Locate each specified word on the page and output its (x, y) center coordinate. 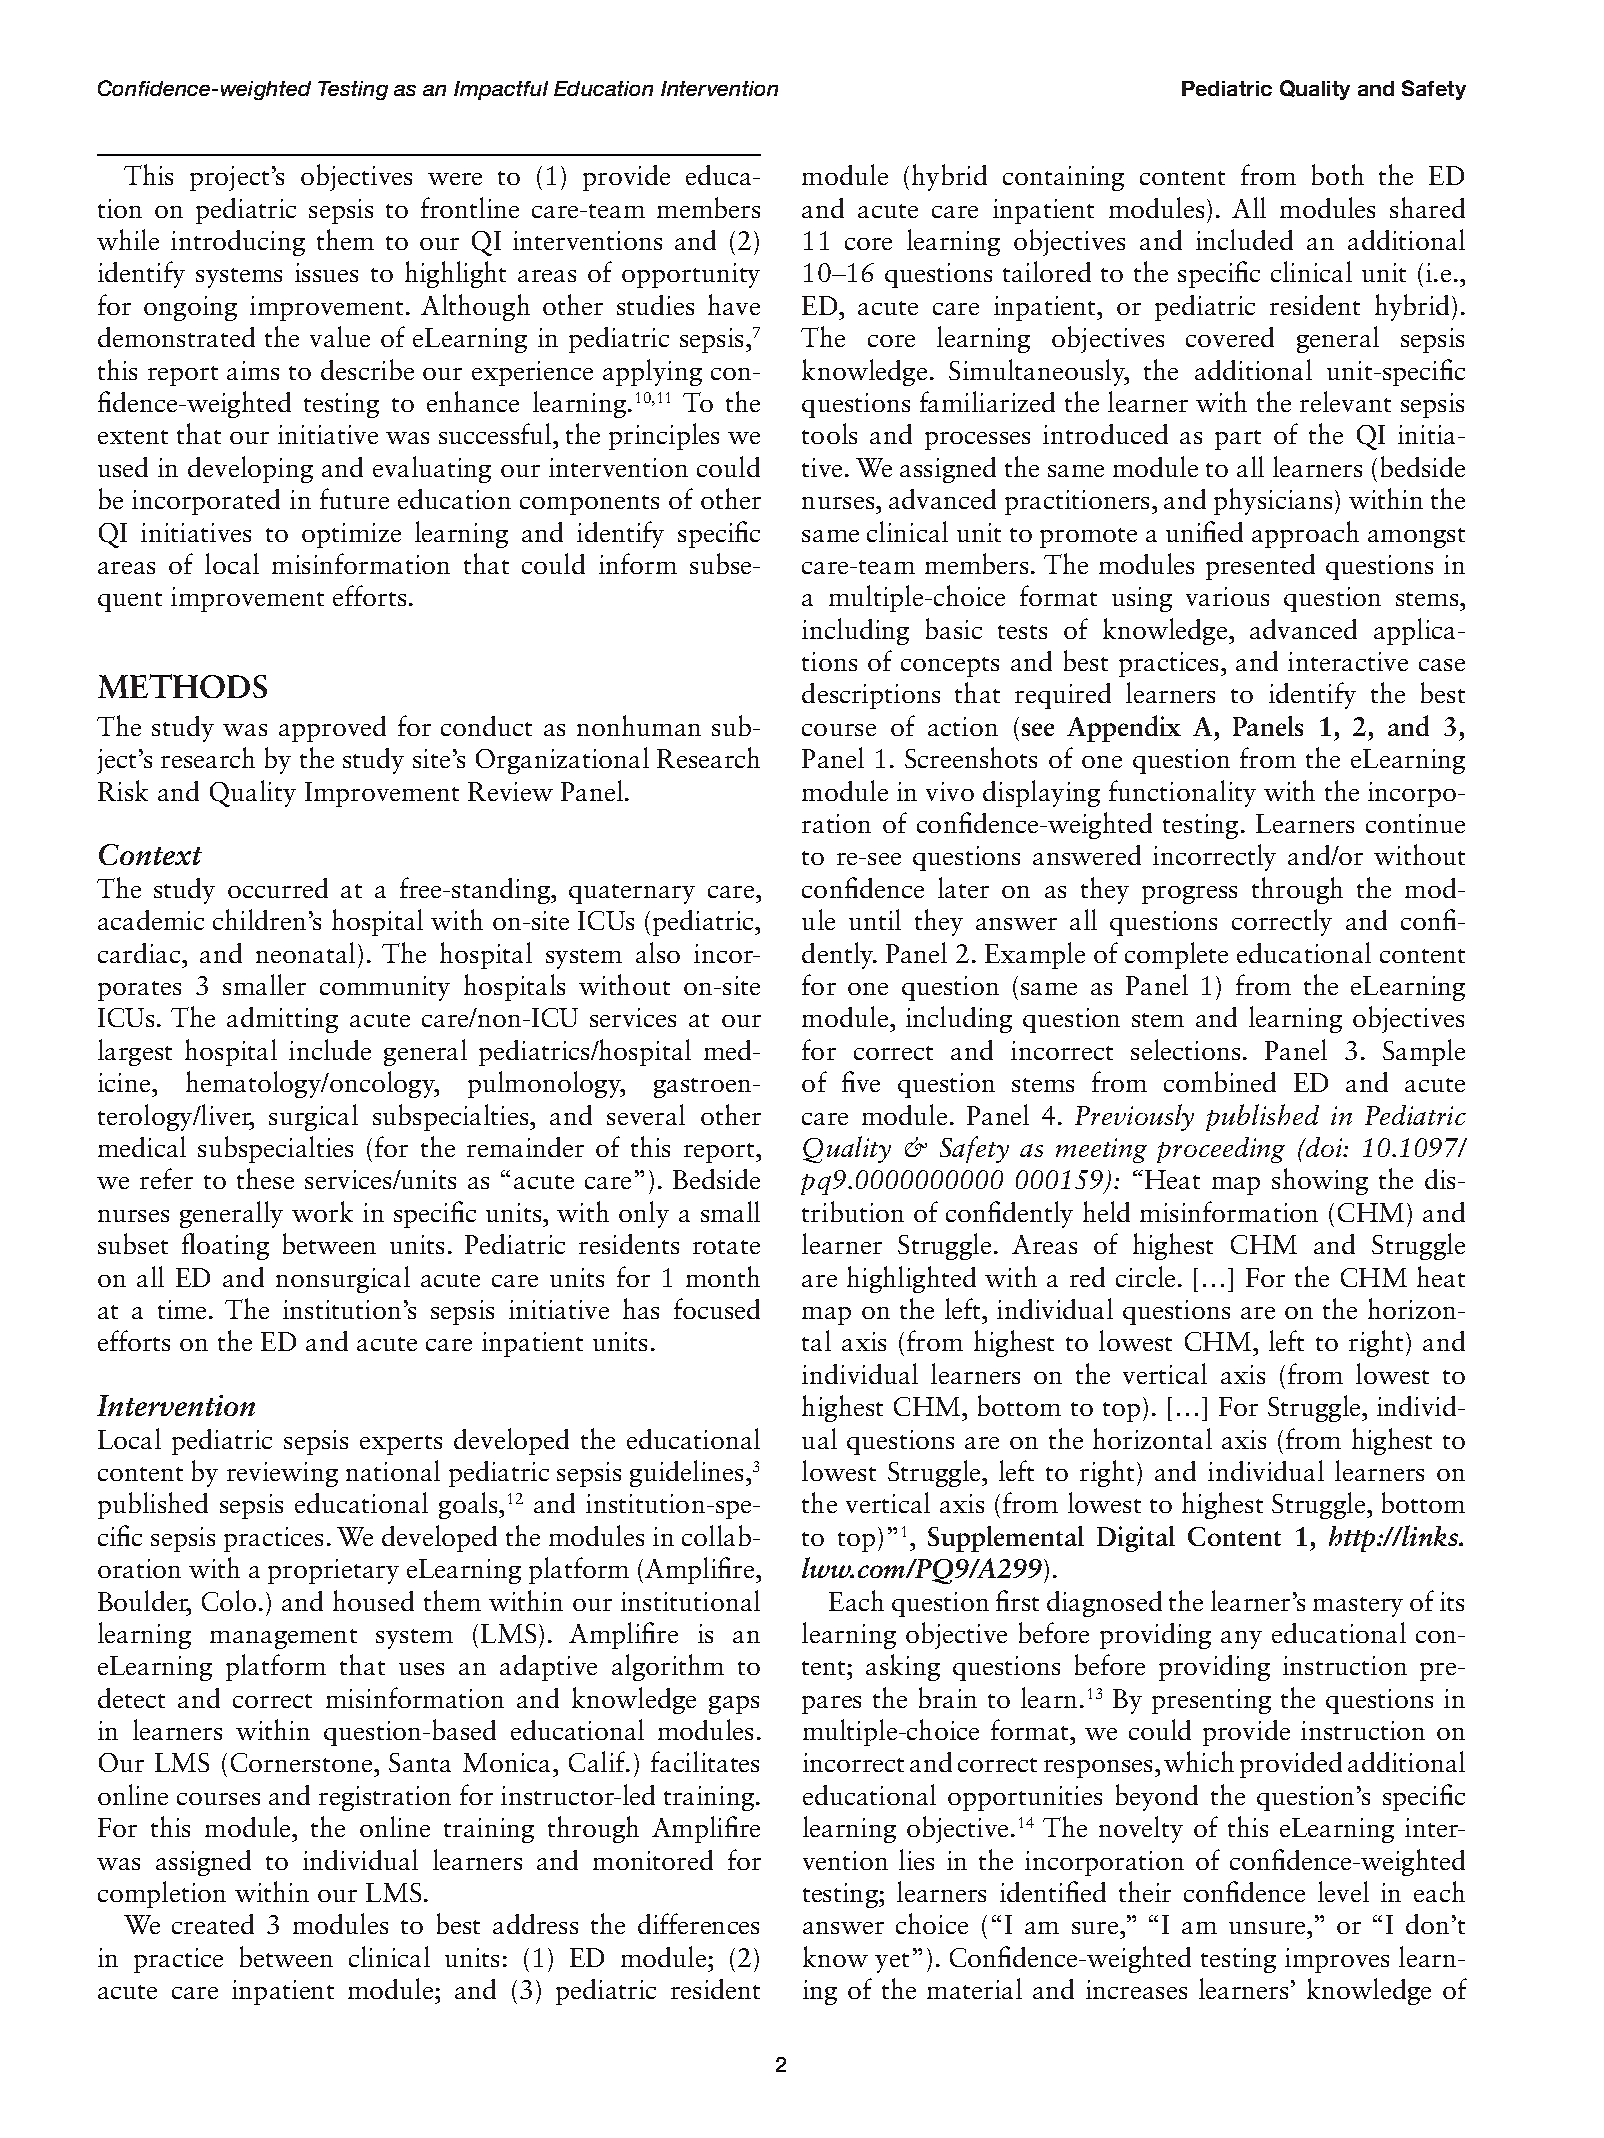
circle (1145, 1276)
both (1338, 174)
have (734, 304)
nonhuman (639, 725)
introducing (238, 243)
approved (332, 729)
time (184, 1309)
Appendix (1124, 728)
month (723, 1276)
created (213, 1924)
